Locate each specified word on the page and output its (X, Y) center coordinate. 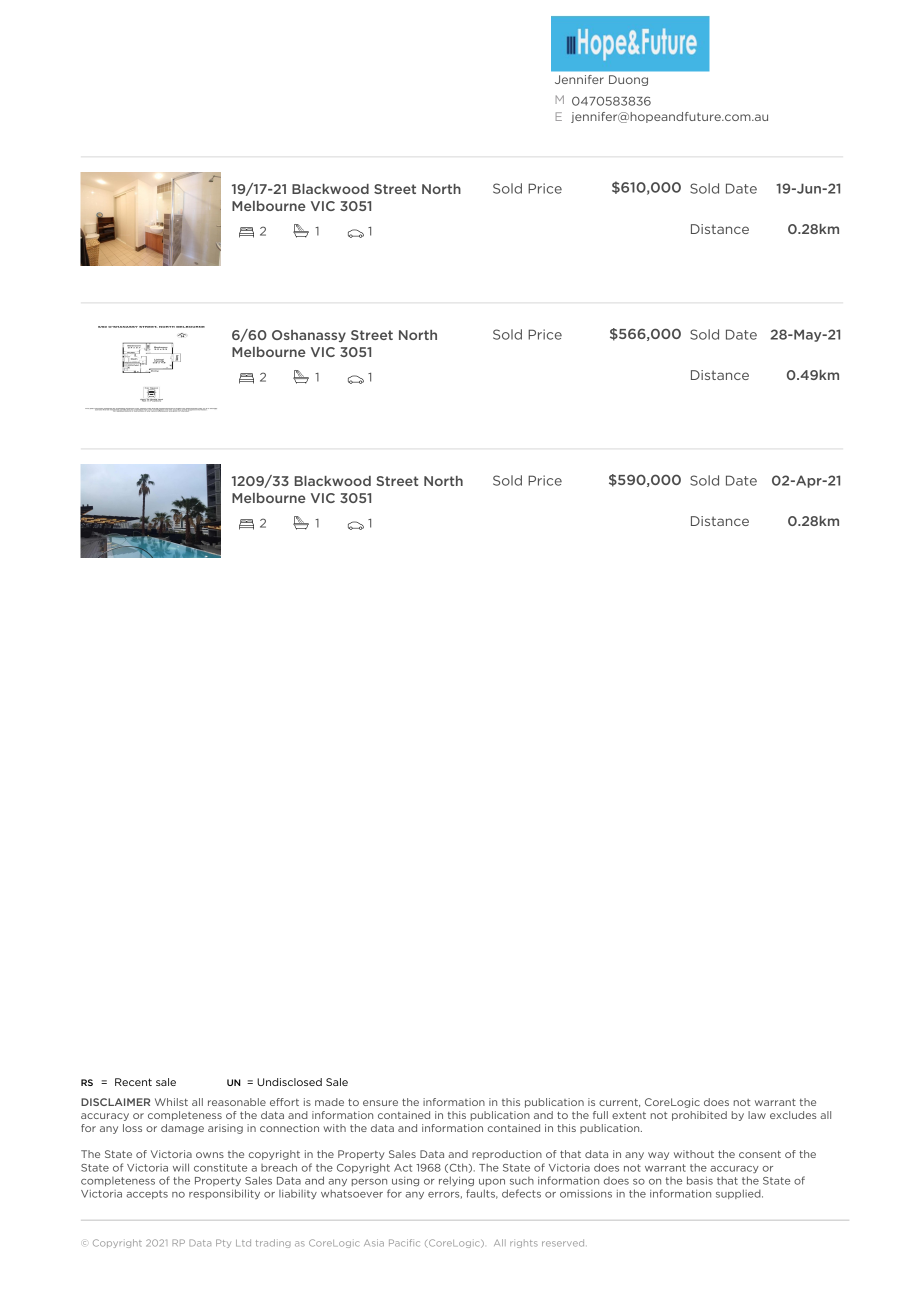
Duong (628, 80)
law (757, 1115)
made (329, 1102)
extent (629, 1115)
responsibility (224, 1194)
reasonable (237, 1102)
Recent (133, 1082)
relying (456, 1181)
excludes (793, 1115)
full (600, 1115)
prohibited (699, 1116)
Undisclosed (289, 1082)
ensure (380, 1103)
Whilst (171, 1102)
